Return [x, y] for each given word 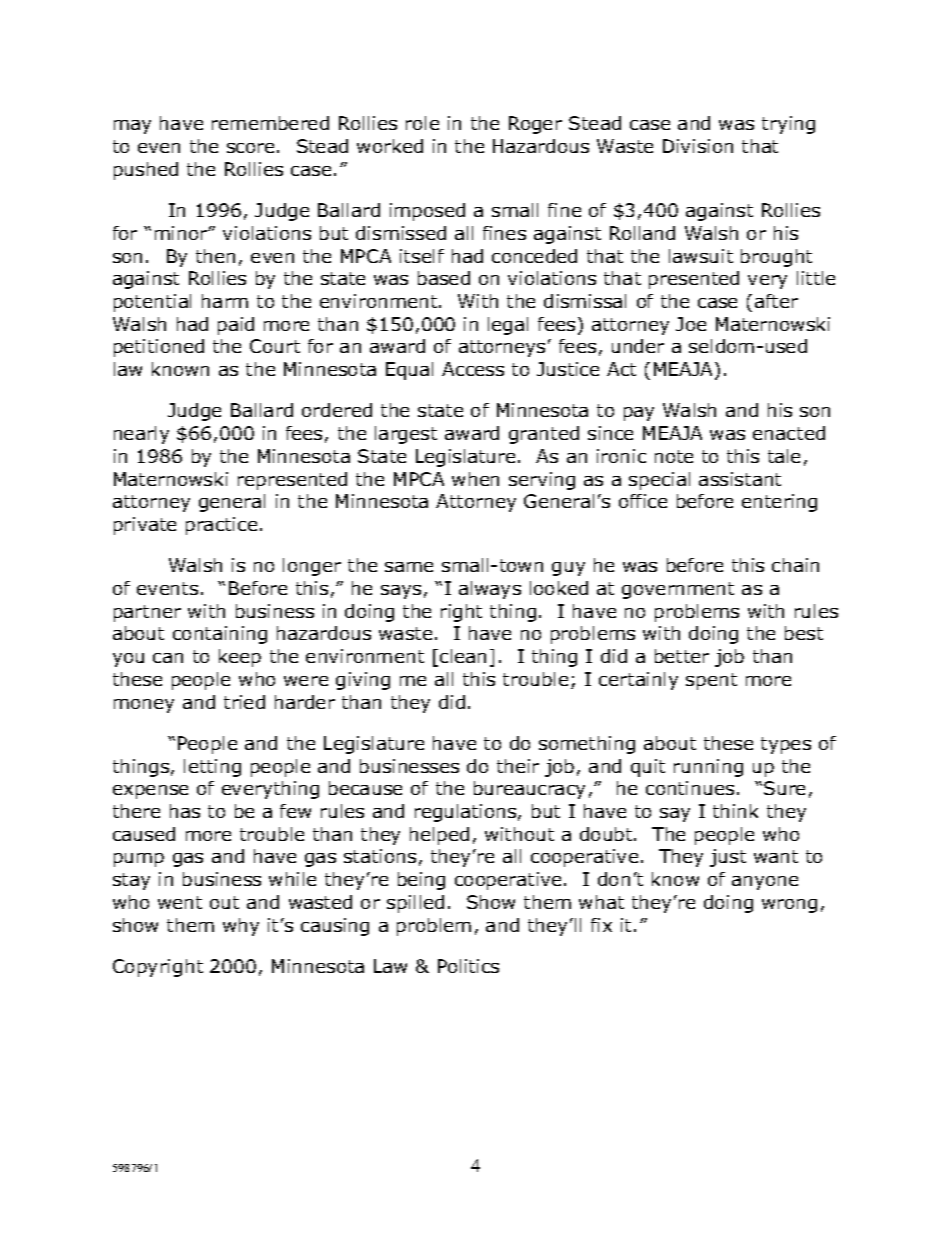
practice [221, 526]
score [250, 148]
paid [236, 326]
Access [473, 369]
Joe [691, 324]
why [241, 927]
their [518, 766]
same [409, 567]
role [422, 123]
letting [212, 768]
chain [795, 565]
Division [698, 146]
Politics [468, 966]
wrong [789, 906]
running [708, 768]
